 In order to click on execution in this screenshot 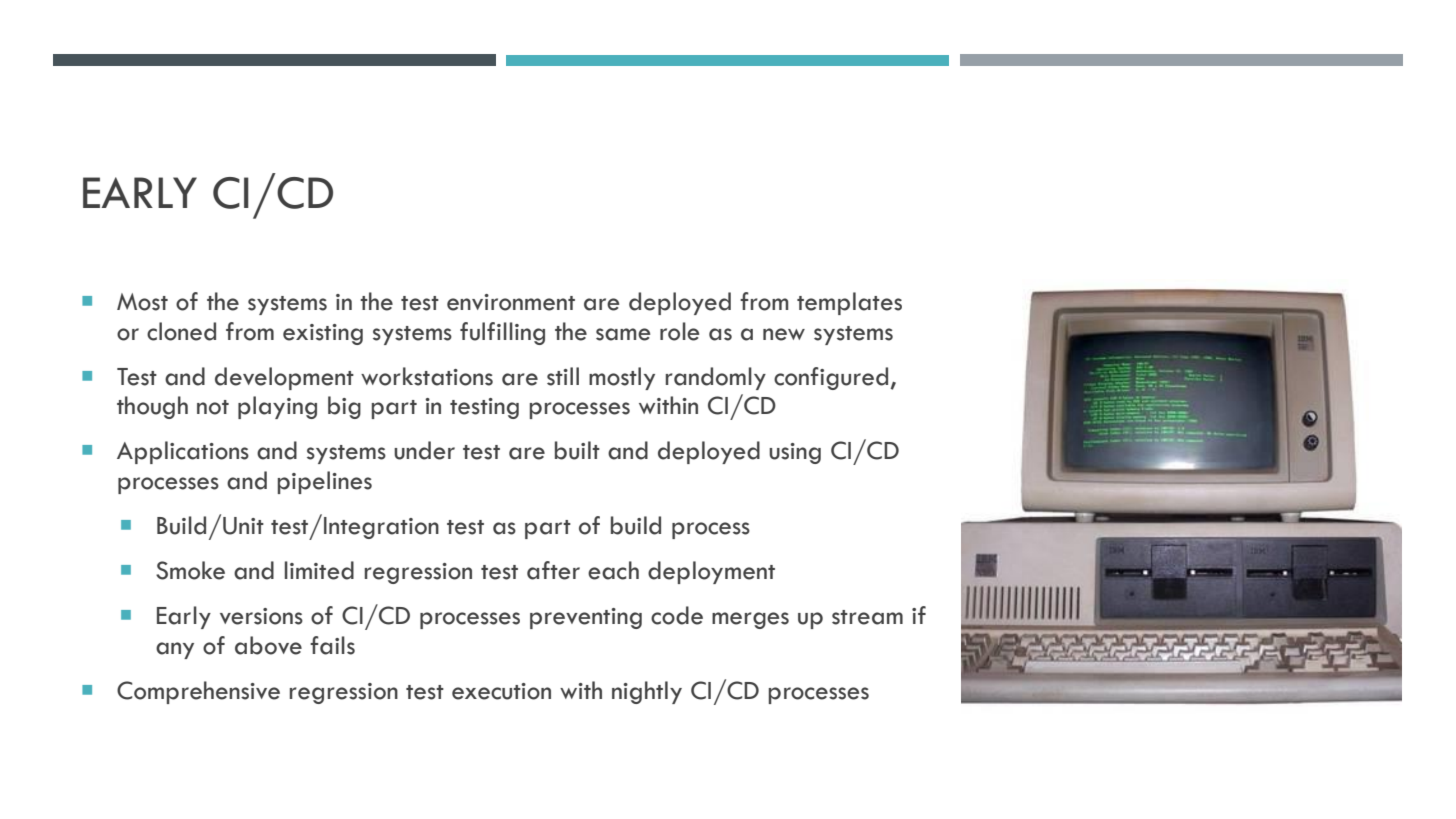, I will do `click(501, 691)`.
